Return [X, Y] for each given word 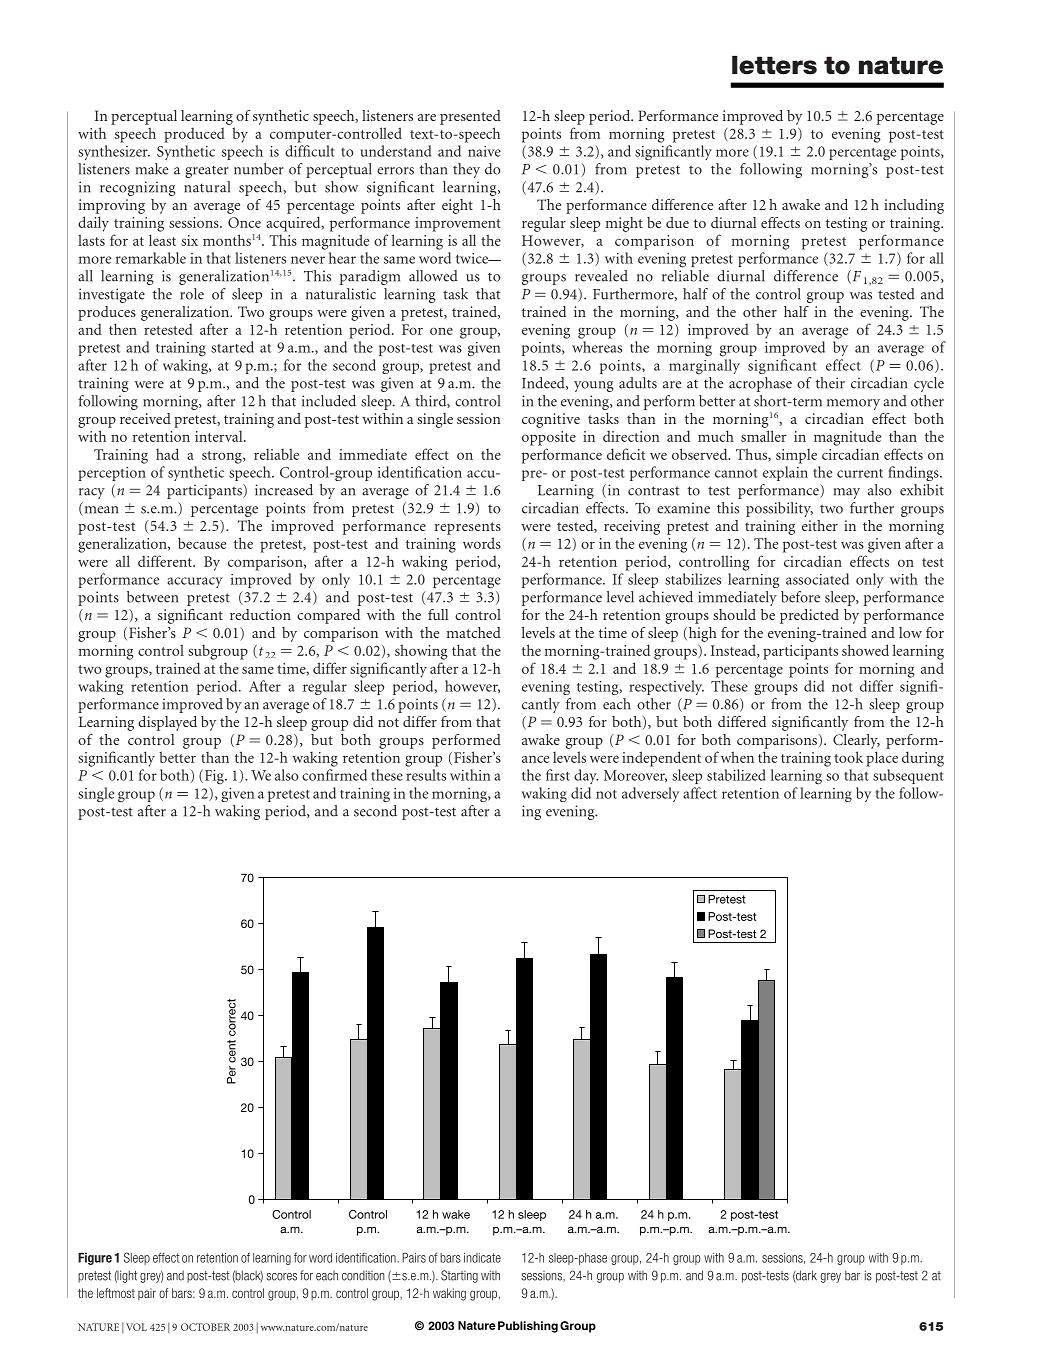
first [558, 775]
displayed [167, 723]
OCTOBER [205, 1327]
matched [474, 632]
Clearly [856, 741]
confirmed [334, 775]
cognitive [551, 420]
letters [774, 65]
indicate [482, 1258]
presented [470, 117]
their [830, 383]
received [145, 418]
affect [700, 793]
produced [194, 135]
